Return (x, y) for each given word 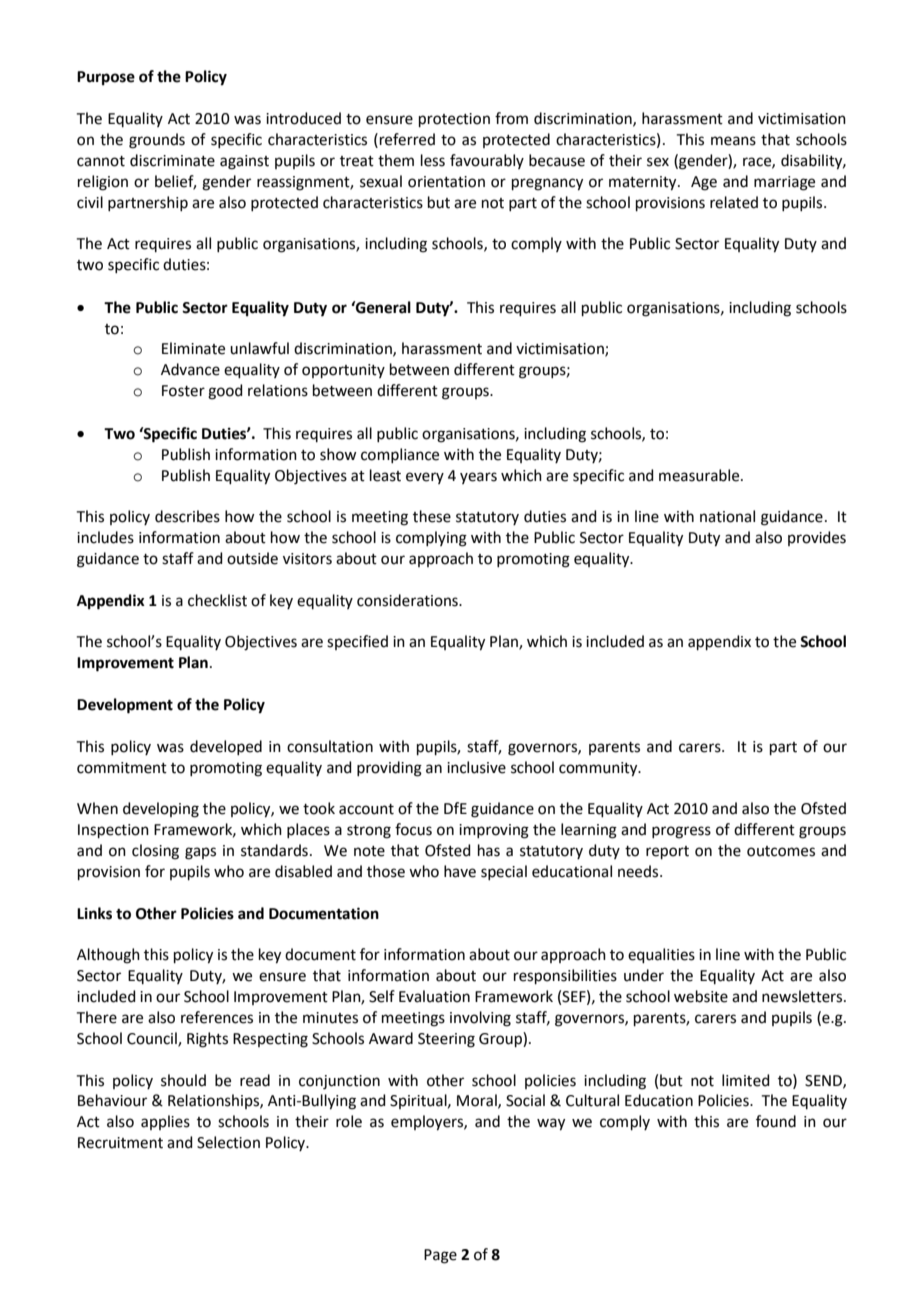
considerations (408, 600)
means (733, 141)
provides (817, 538)
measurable (700, 475)
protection (454, 120)
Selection (228, 1142)
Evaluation (434, 996)
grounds (157, 141)
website (701, 996)
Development (125, 706)
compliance (400, 455)
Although (108, 956)
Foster (183, 391)
